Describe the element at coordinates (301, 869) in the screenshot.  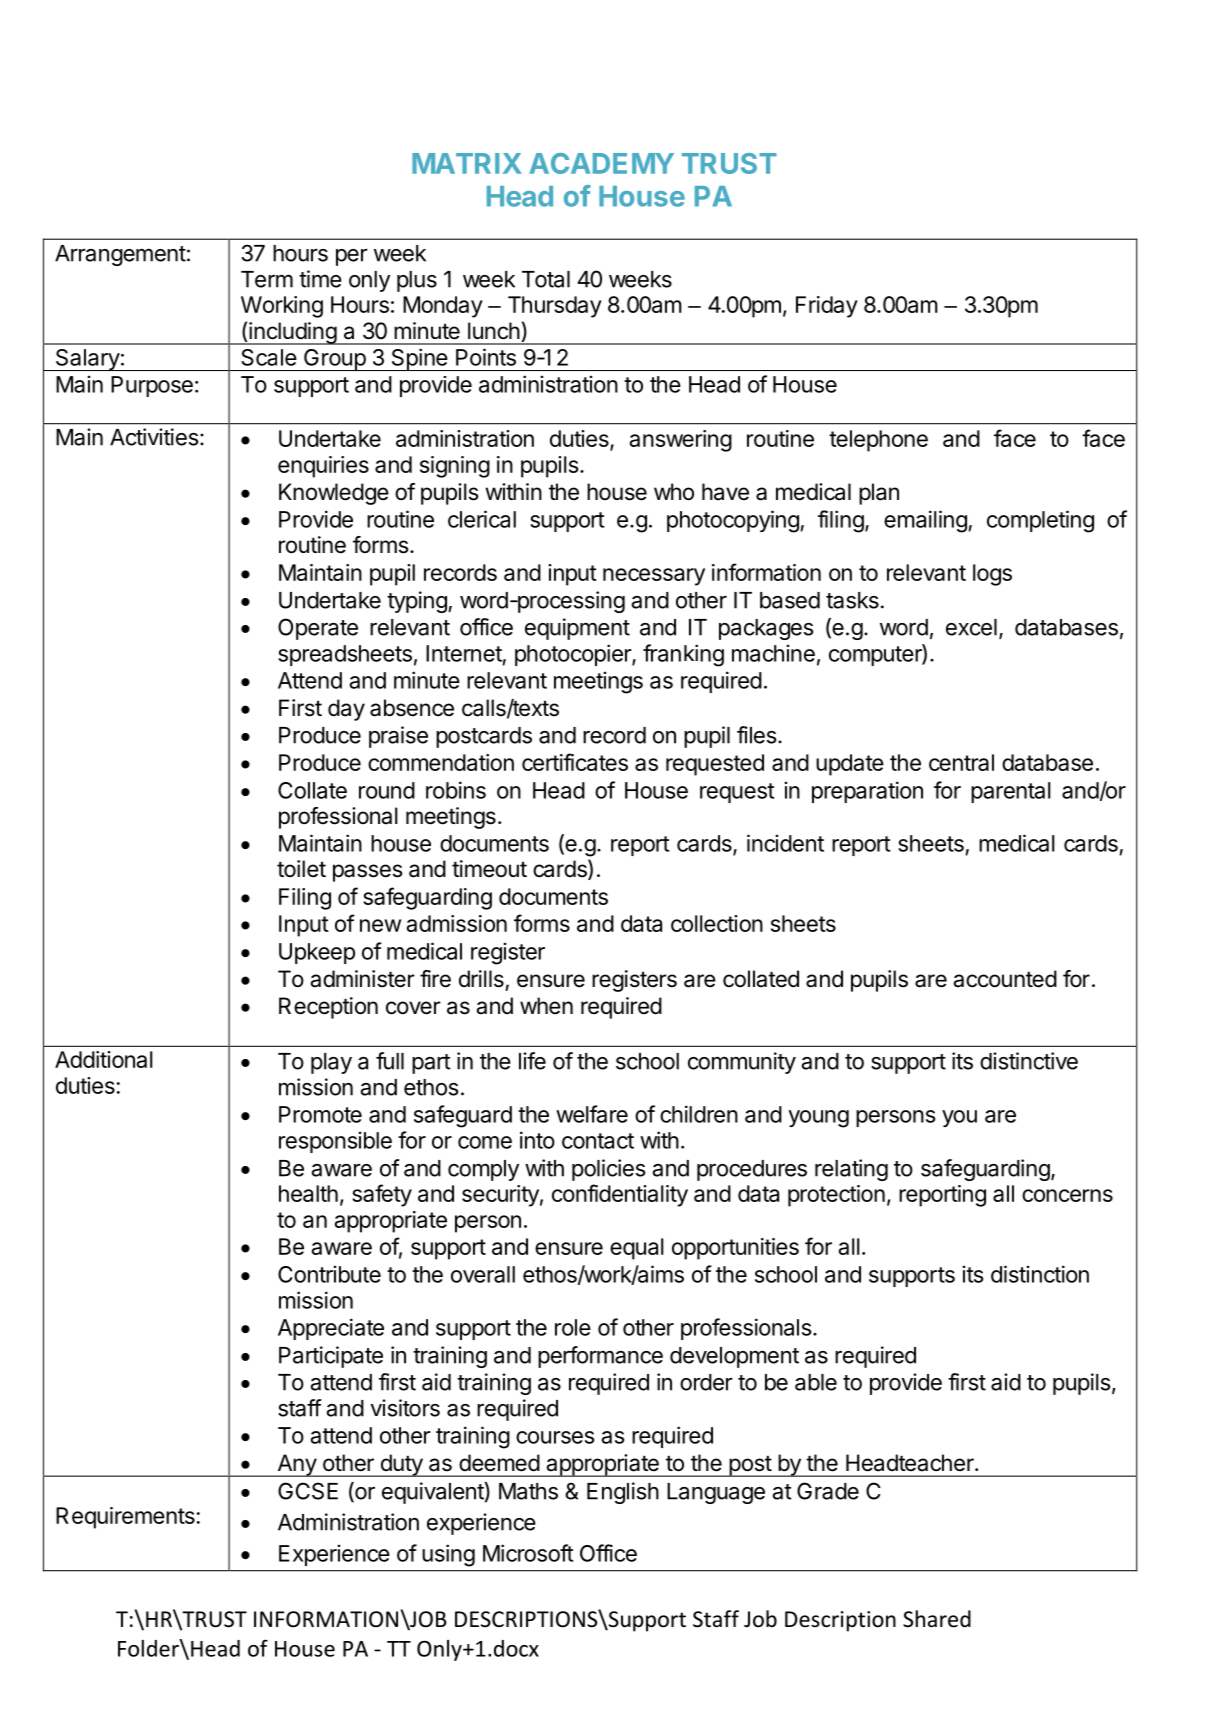
I see `toilet` at that location.
